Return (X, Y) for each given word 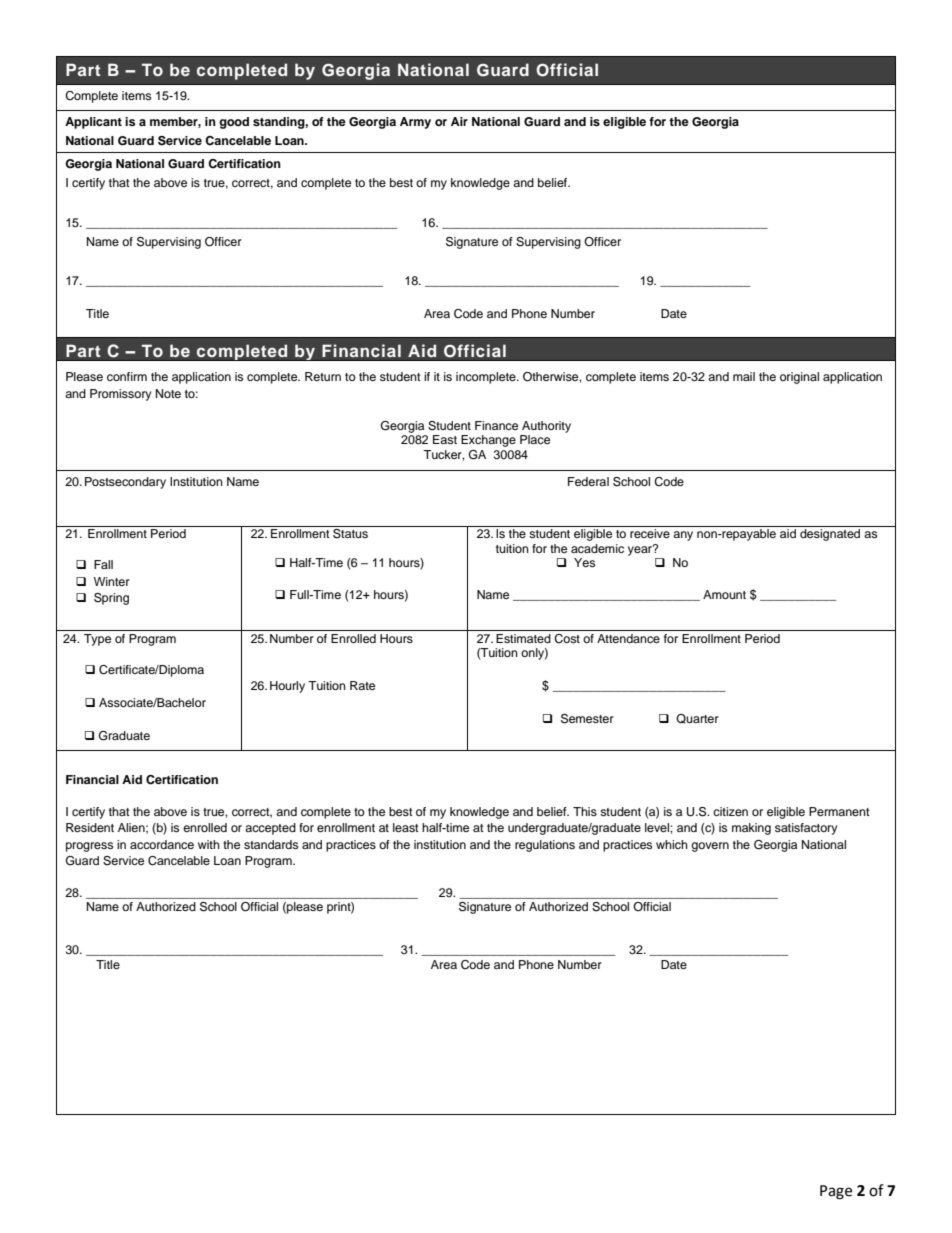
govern (710, 847)
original (799, 378)
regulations (545, 846)
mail (744, 376)
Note (168, 393)
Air (459, 121)
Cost (567, 639)
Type (97, 640)
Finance (496, 425)
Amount (724, 594)
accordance (162, 844)
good (234, 123)
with (209, 844)
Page (836, 1192)
